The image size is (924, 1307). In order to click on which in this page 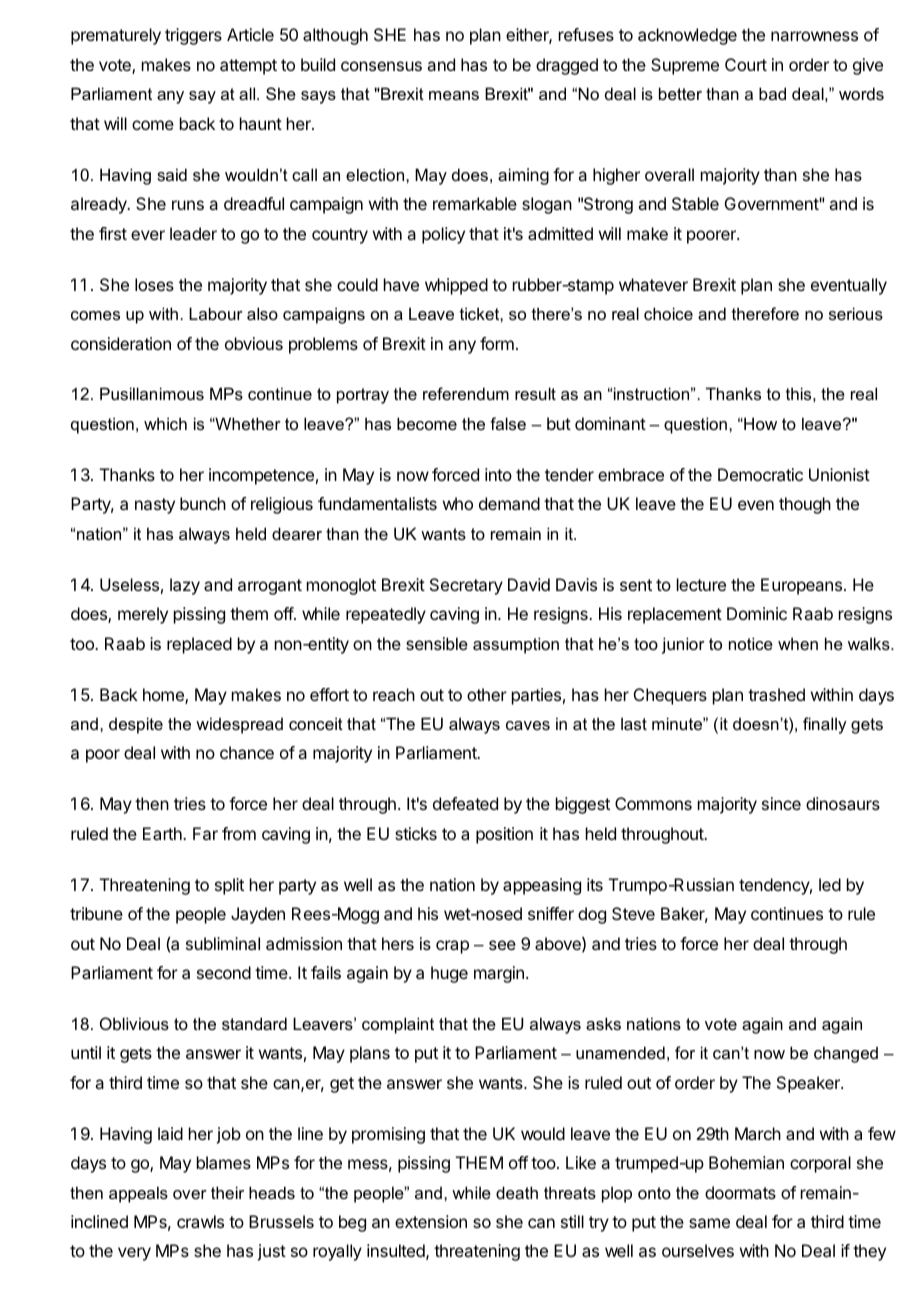, I will do `click(165, 423)`.
